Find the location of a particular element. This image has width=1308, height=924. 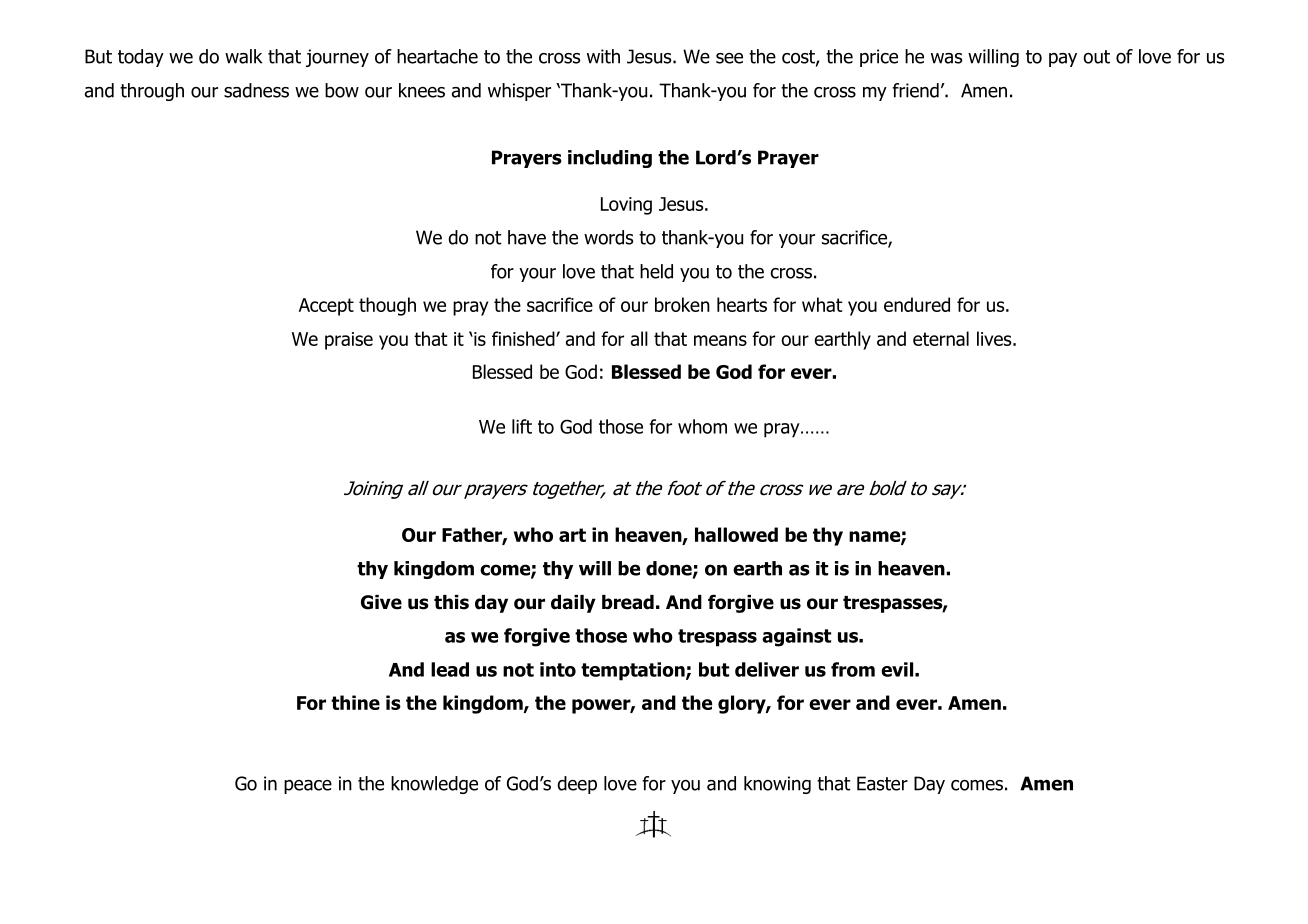

sadness is located at coordinates (256, 90).
